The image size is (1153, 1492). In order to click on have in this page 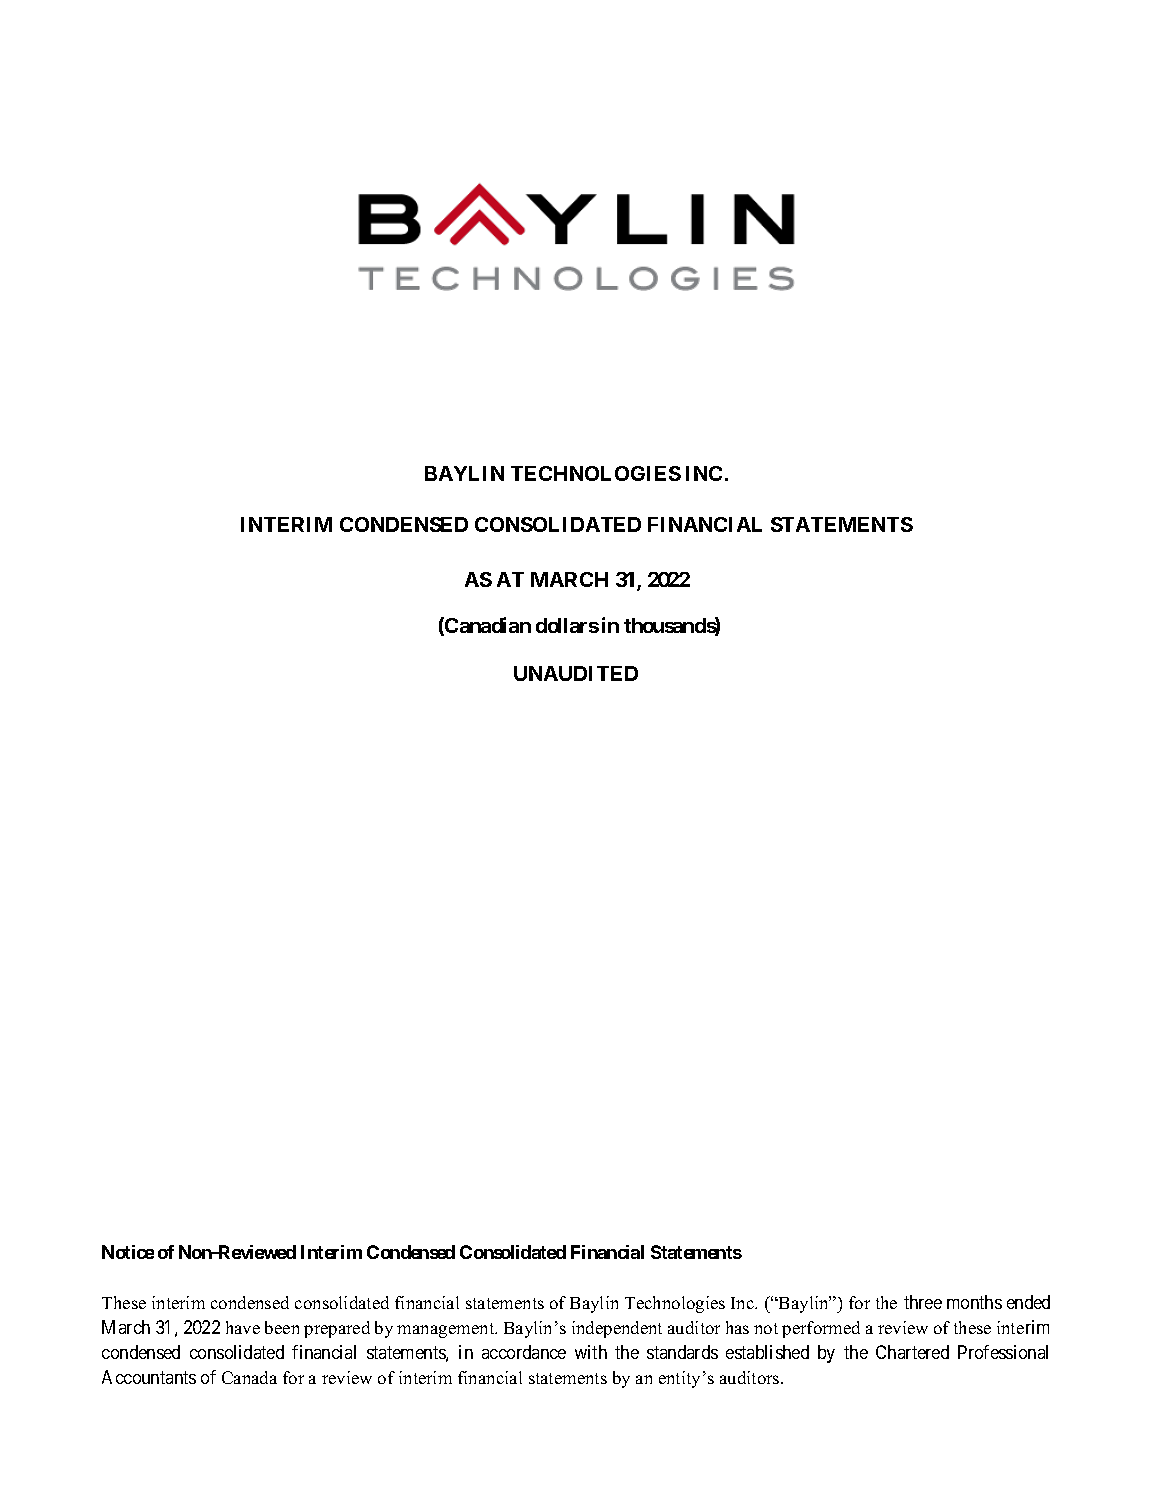, I will do `click(243, 1327)`.
